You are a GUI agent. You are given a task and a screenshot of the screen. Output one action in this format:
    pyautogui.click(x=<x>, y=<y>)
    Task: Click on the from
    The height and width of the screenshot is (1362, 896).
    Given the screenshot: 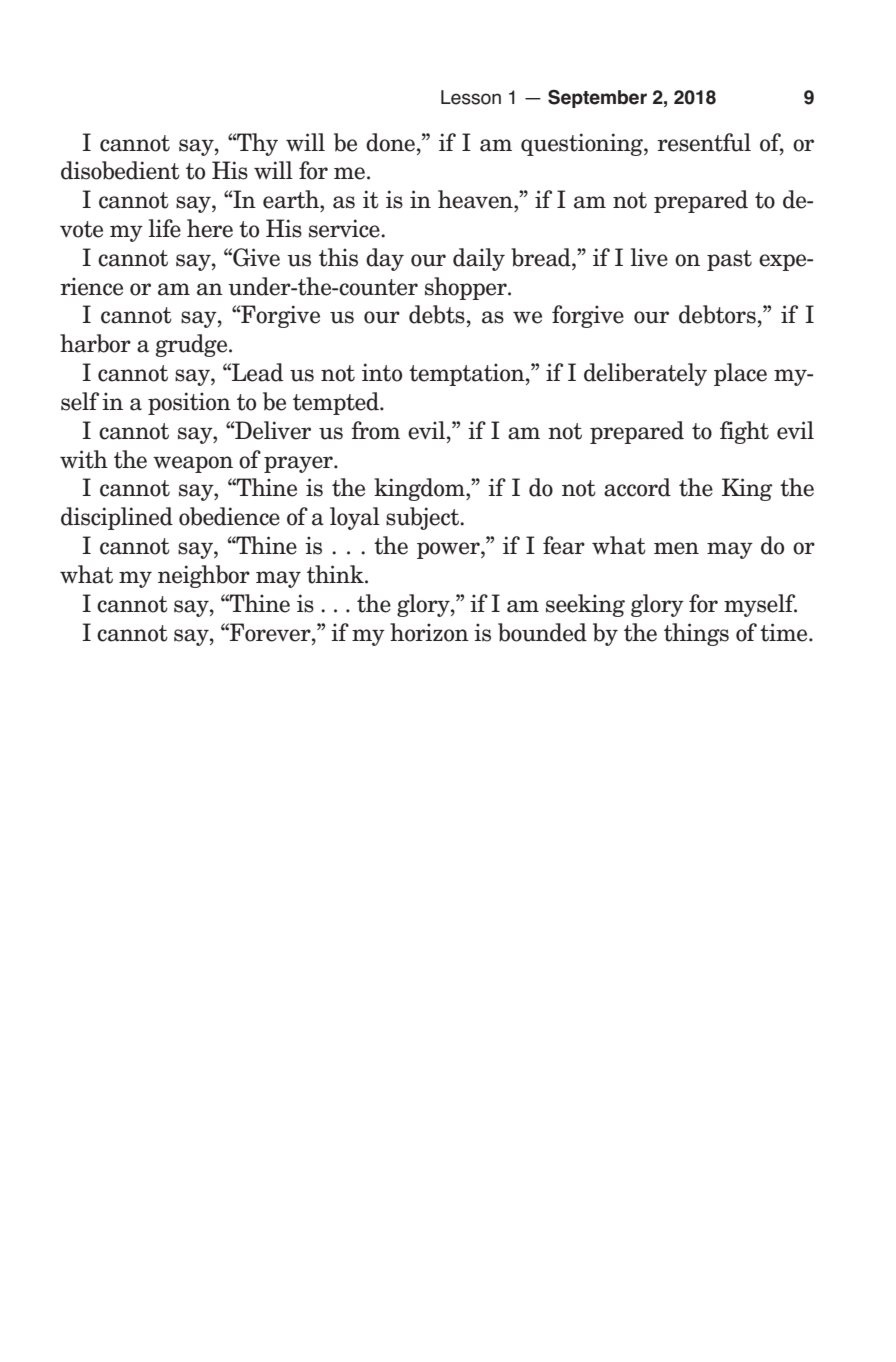 What is the action you would take?
    pyautogui.click(x=375, y=430)
